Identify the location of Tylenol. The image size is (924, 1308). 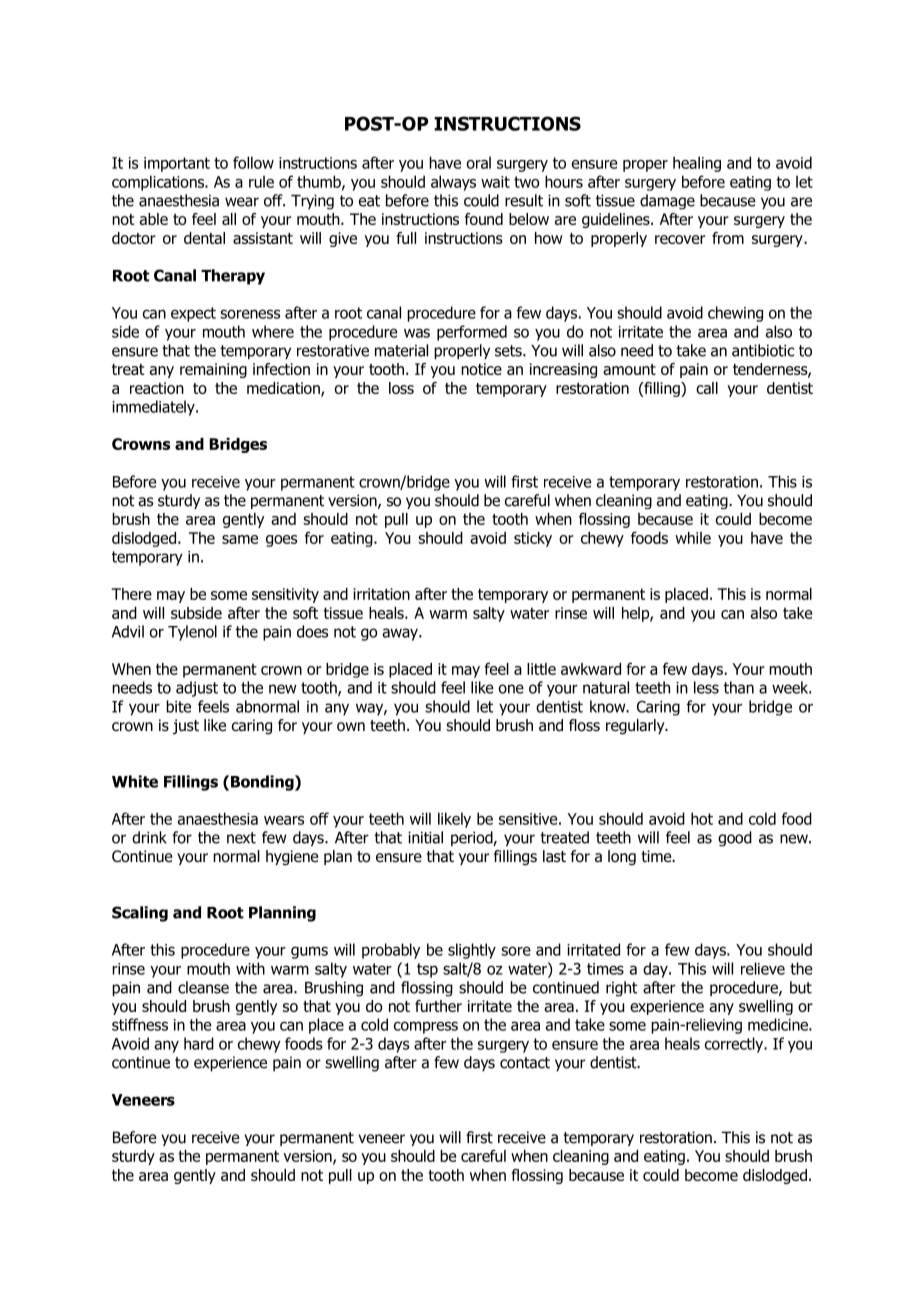
(192, 633).
